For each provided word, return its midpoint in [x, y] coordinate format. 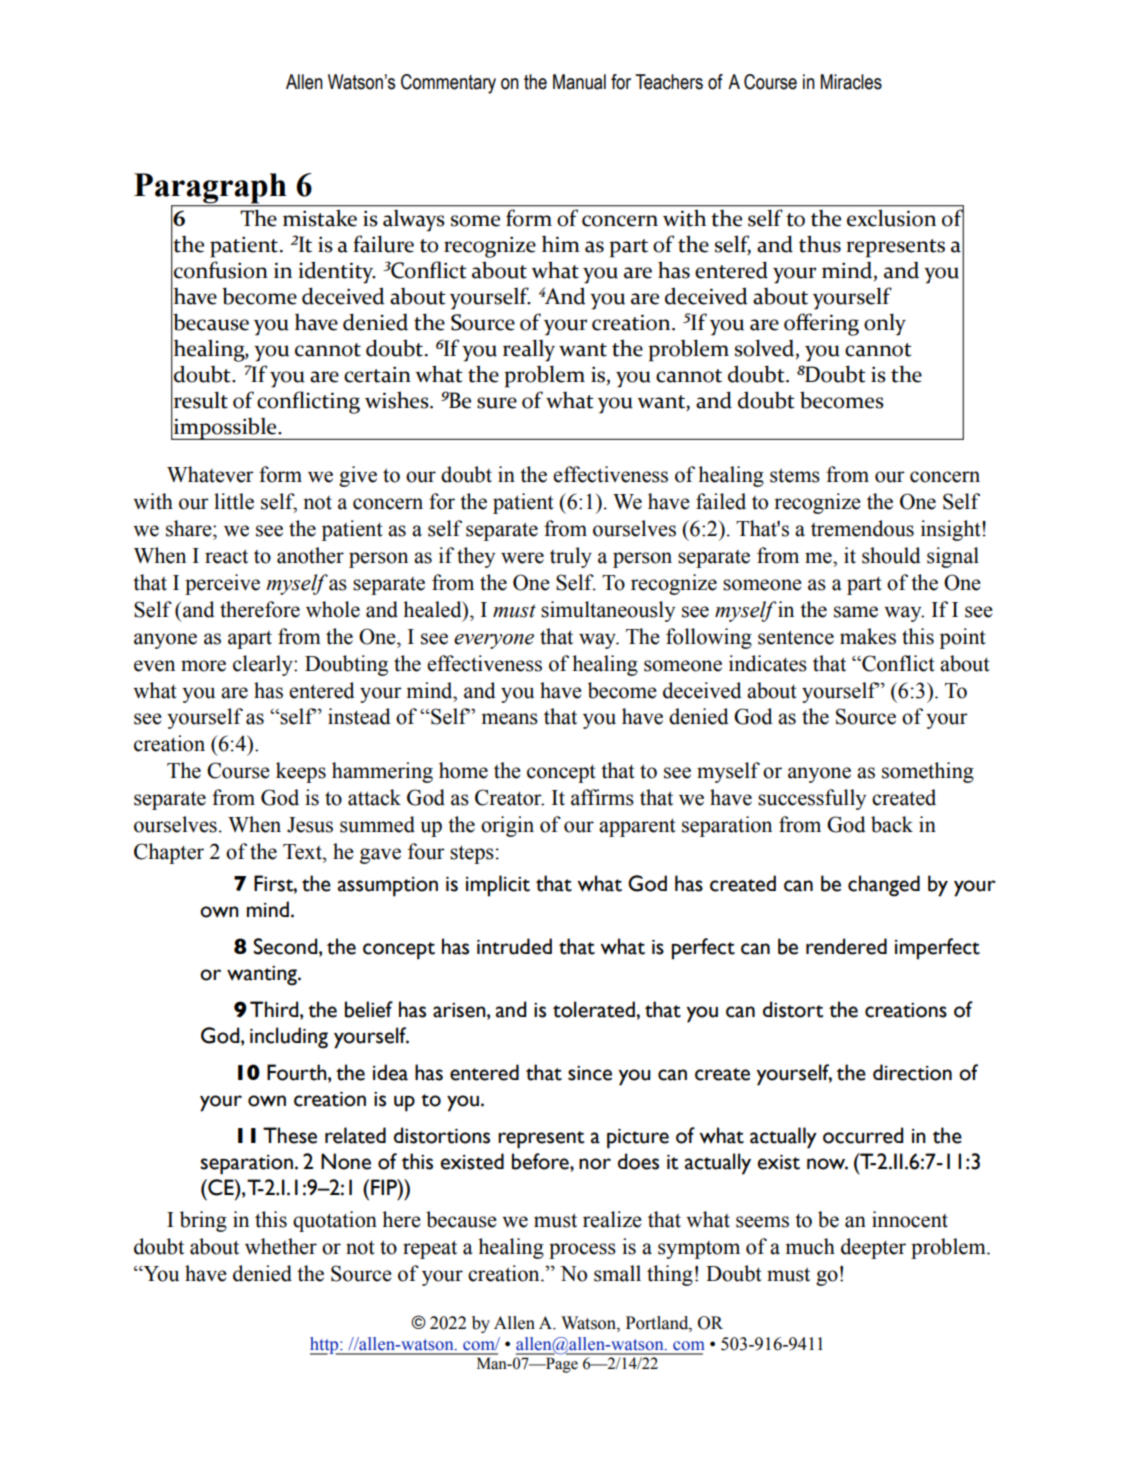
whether [281, 1246]
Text [303, 852]
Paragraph [211, 189]
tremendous [862, 528]
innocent [910, 1219]
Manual [579, 82]
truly [571, 557]
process [582, 1251]
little [234, 501]
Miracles [851, 82]
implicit [498, 886]
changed [884, 886]
